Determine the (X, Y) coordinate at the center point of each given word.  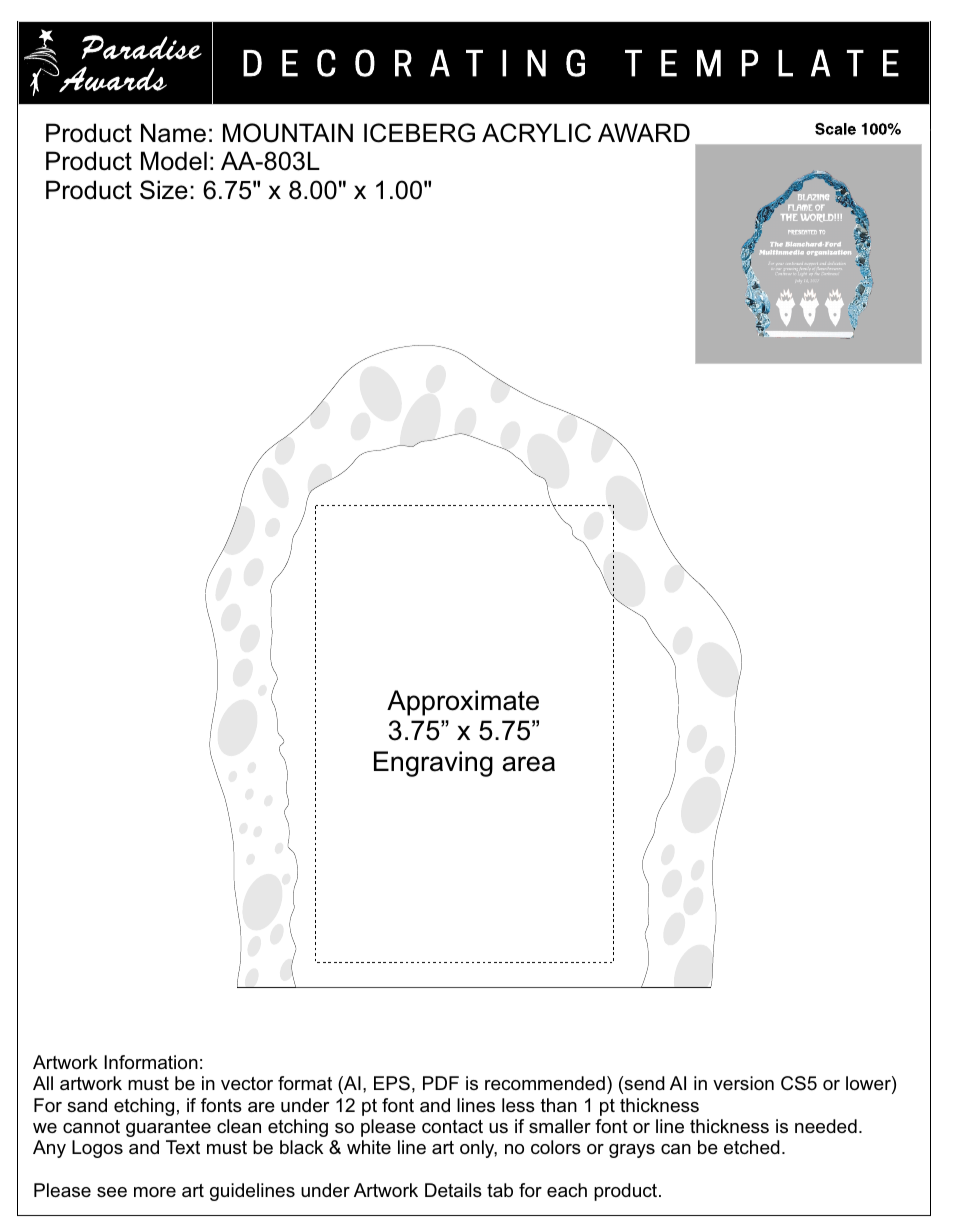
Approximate (463, 703)
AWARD (644, 132)
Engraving (433, 764)
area (528, 764)
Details (453, 1190)
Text (183, 1147)
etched (752, 1147)
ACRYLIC (536, 133)
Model (174, 161)
